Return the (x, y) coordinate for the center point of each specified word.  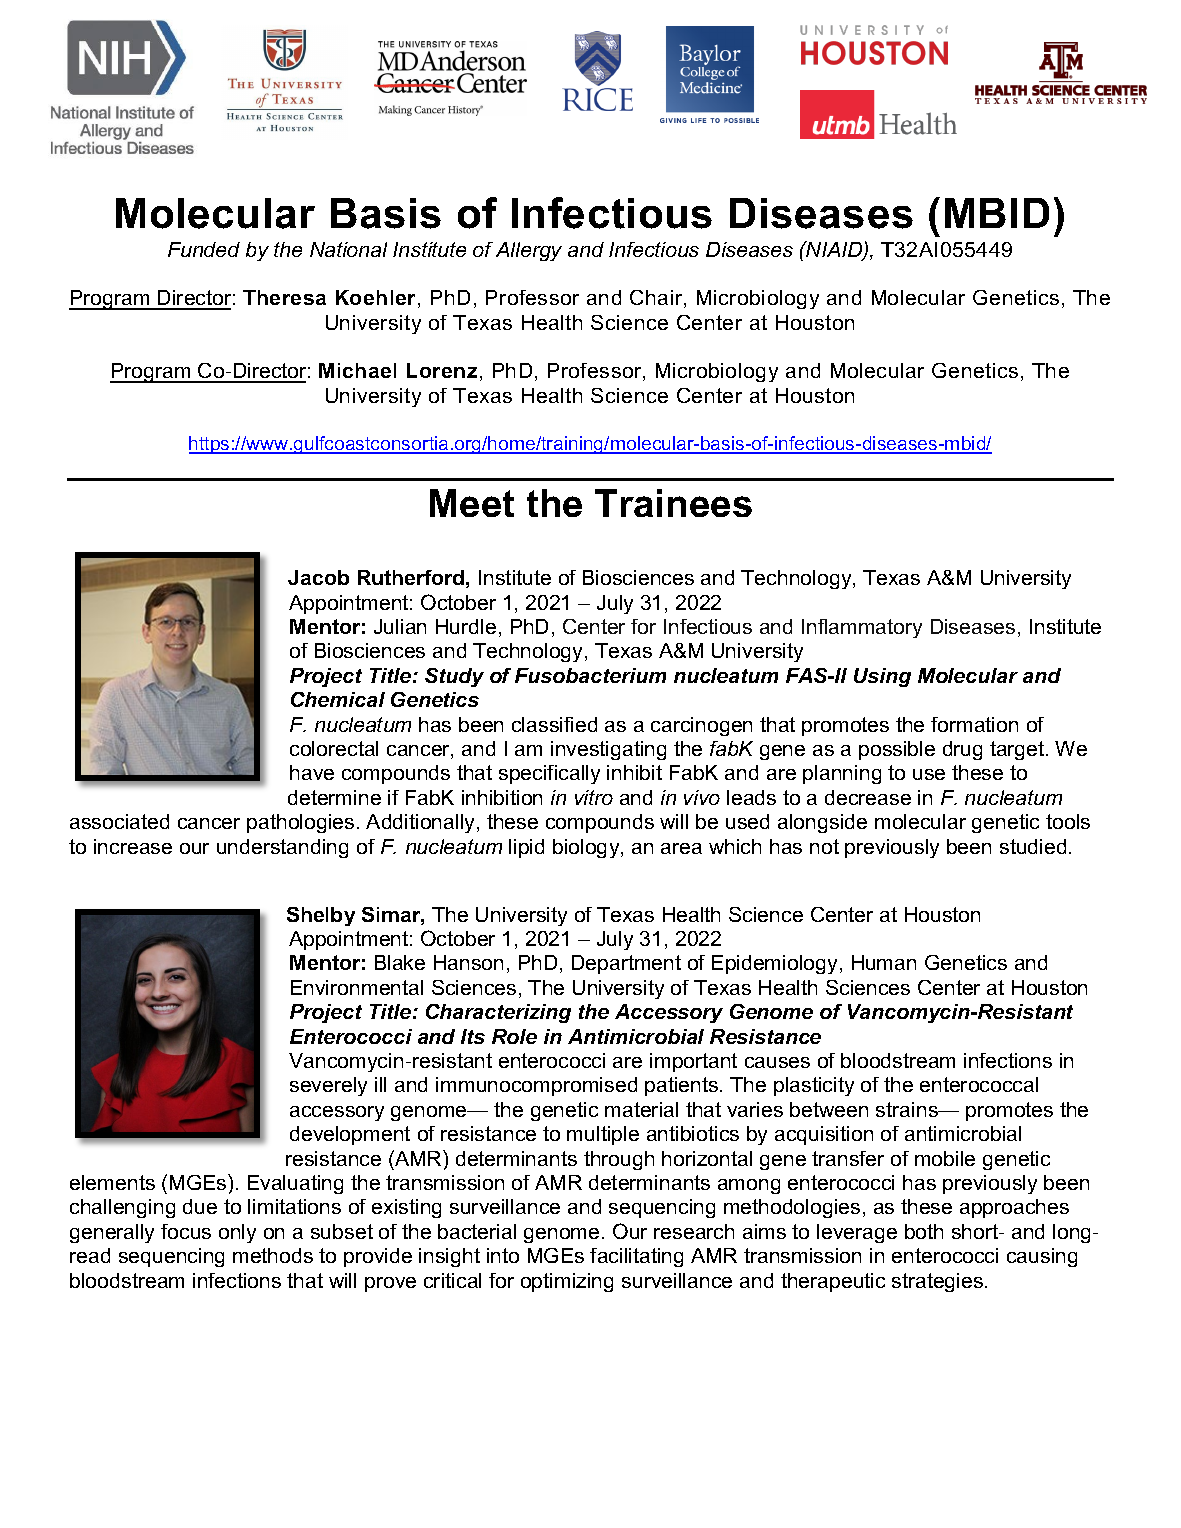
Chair (657, 299)
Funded (204, 249)
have (312, 772)
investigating (608, 750)
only (237, 1233)
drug (962, 750)
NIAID (834, 250)
